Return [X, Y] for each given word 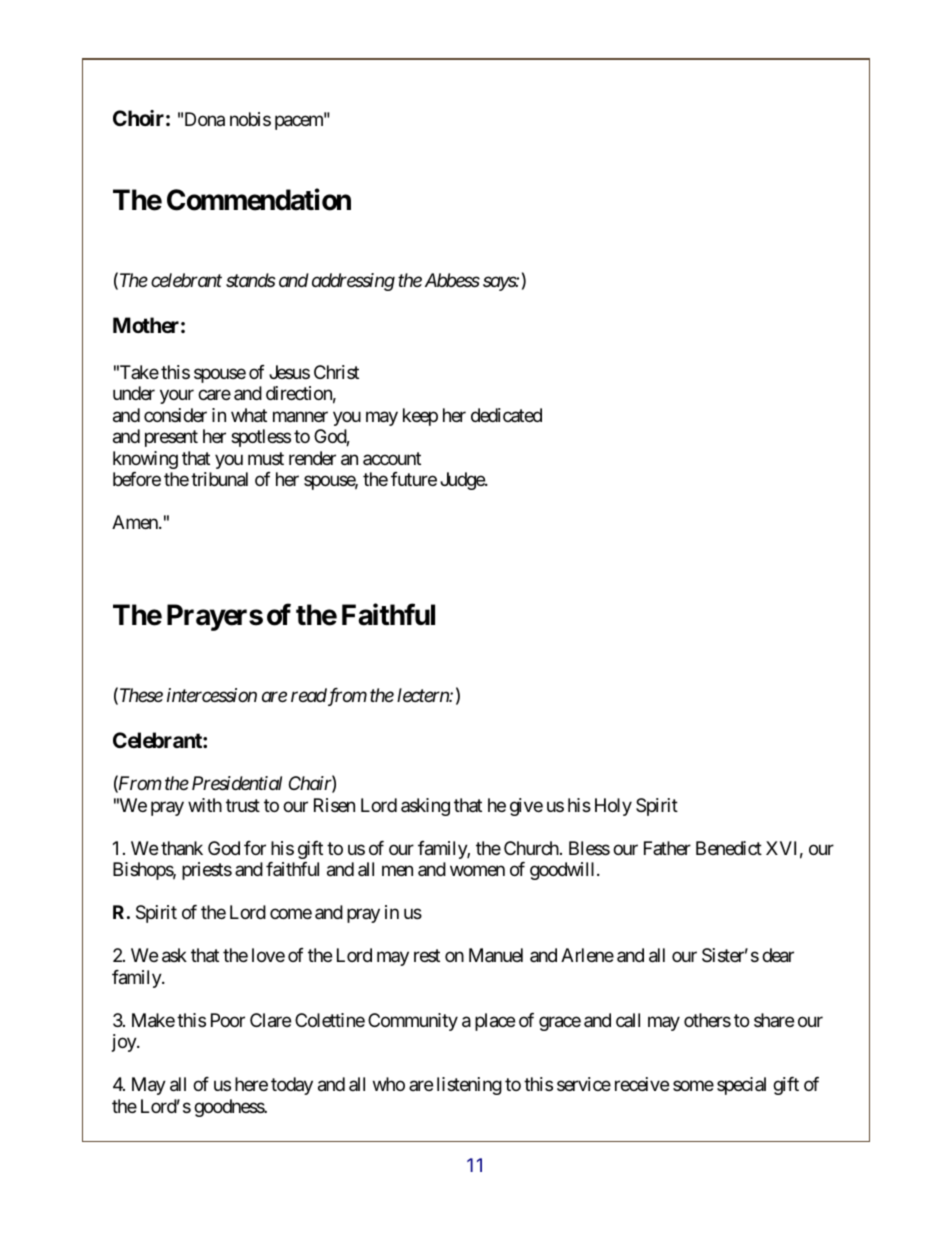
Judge [463, 481]
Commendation [259, 200]
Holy [613, 807]
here [251, 1084]
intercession [212, 695]
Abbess [452, 280]
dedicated [506, 415]
